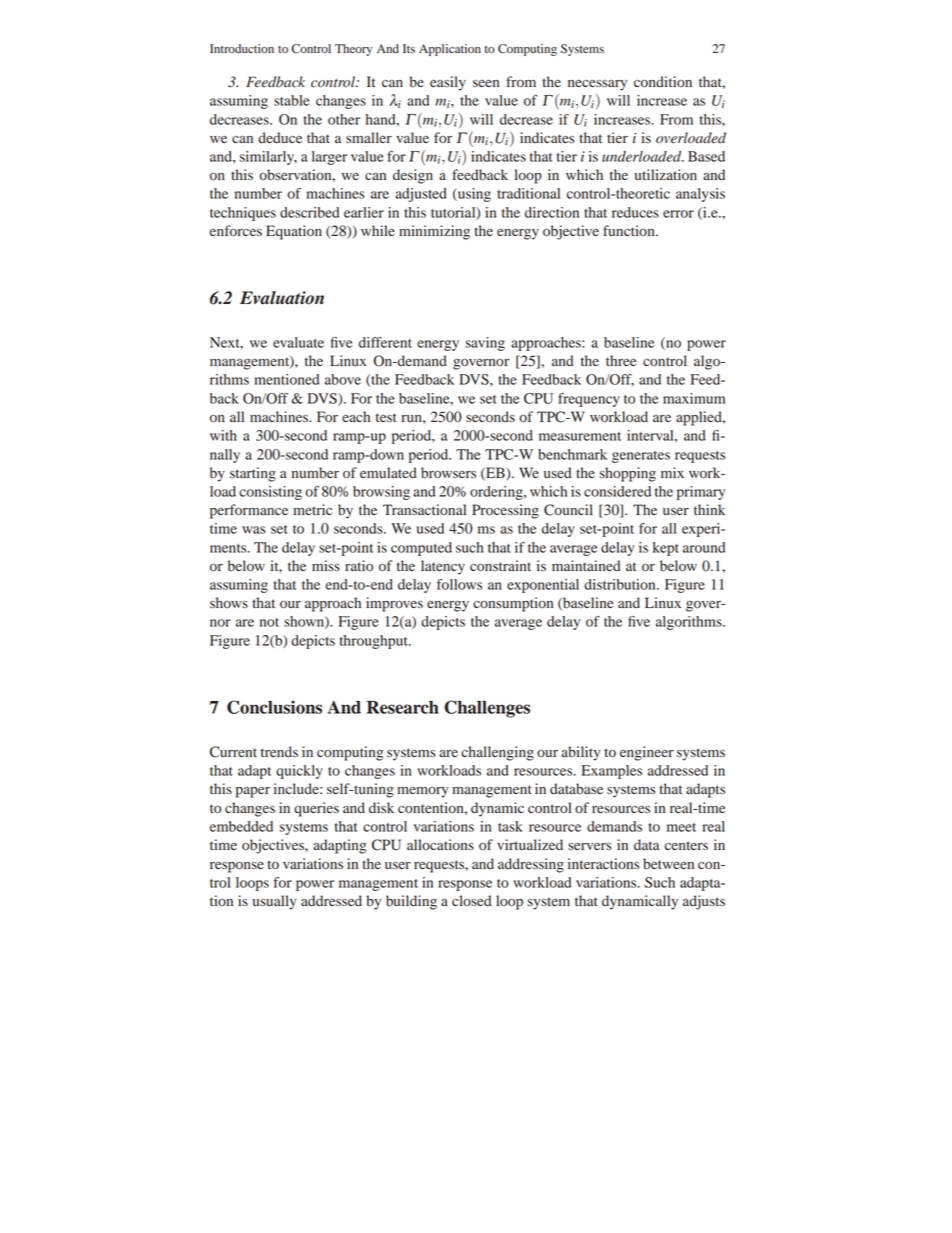 This document has width=952, height=1233. What do you see at coordinates (274, 902) in the document?
I see `usually` at bounding box center [274, 902].
